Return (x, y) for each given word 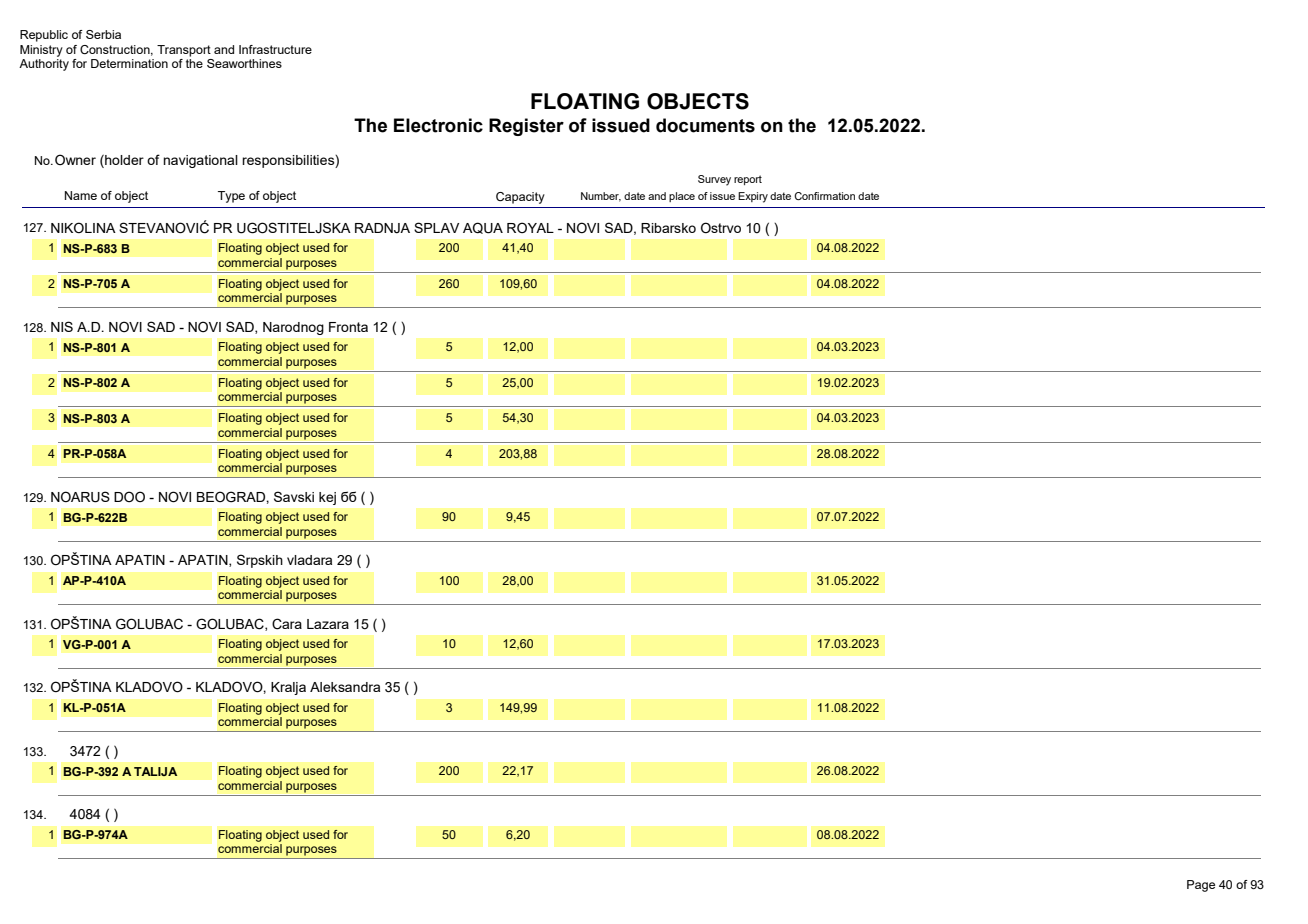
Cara (287, 624)
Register (526, 127)
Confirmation (824, 196)
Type (231, 197)
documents (705, 125)
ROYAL (530, 227)
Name (81, 195)
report (748, 180)
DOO (129, 496)
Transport (184, 51)
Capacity (520, 198)
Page (1201, 886)
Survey (714, 180)
